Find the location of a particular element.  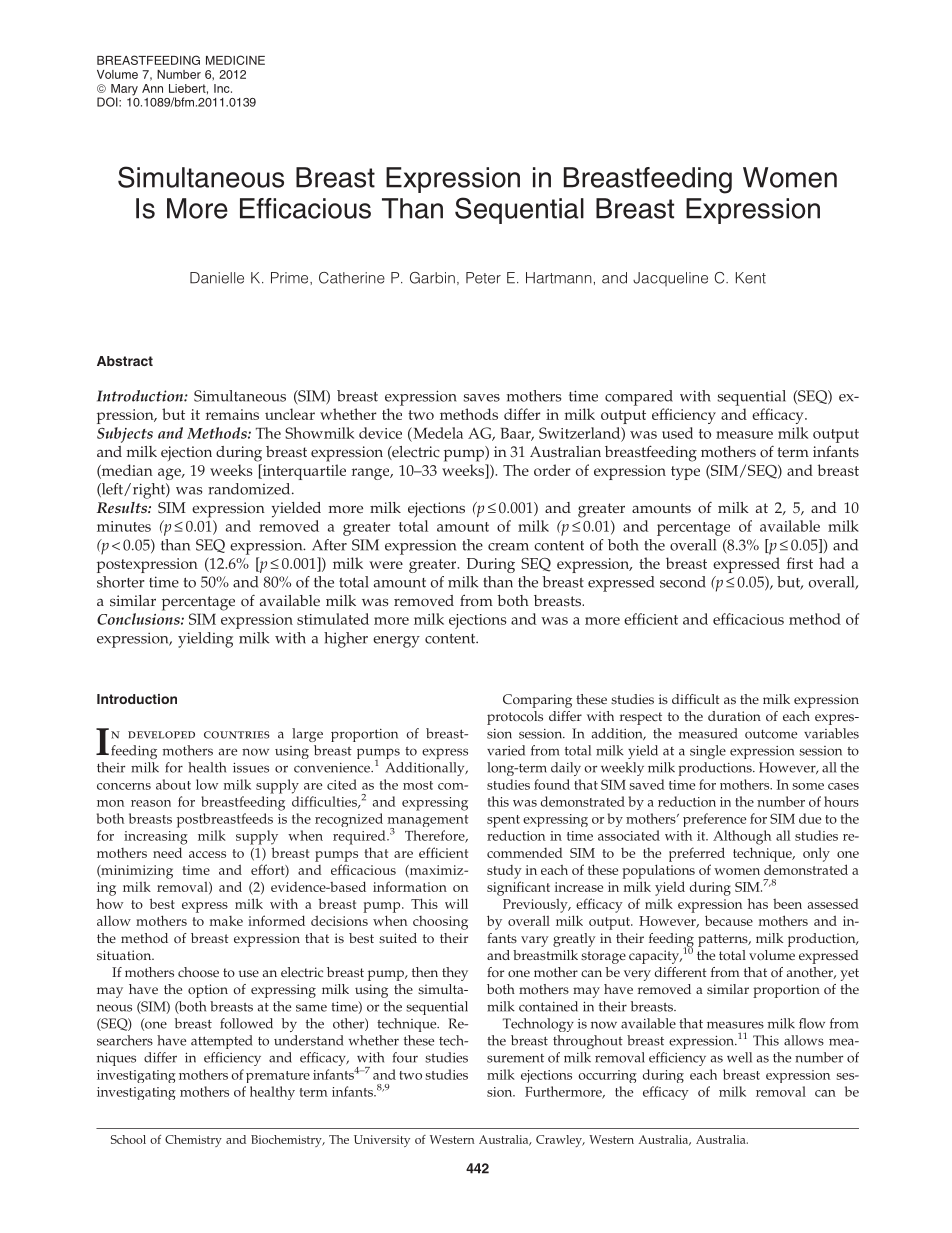

about is located at coordinates (173, 784).
